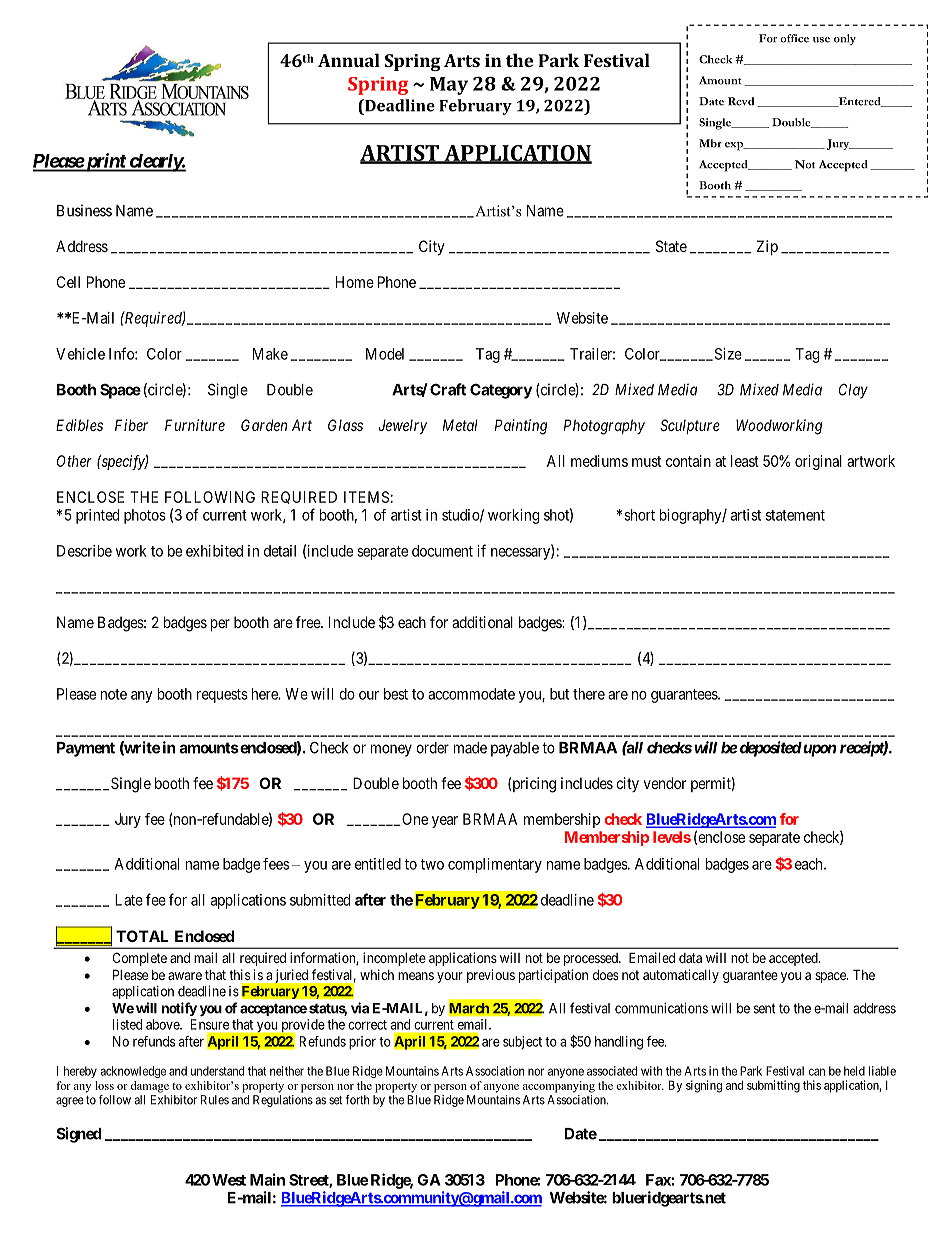  I want to click on submitting, so click(773, 1086).
